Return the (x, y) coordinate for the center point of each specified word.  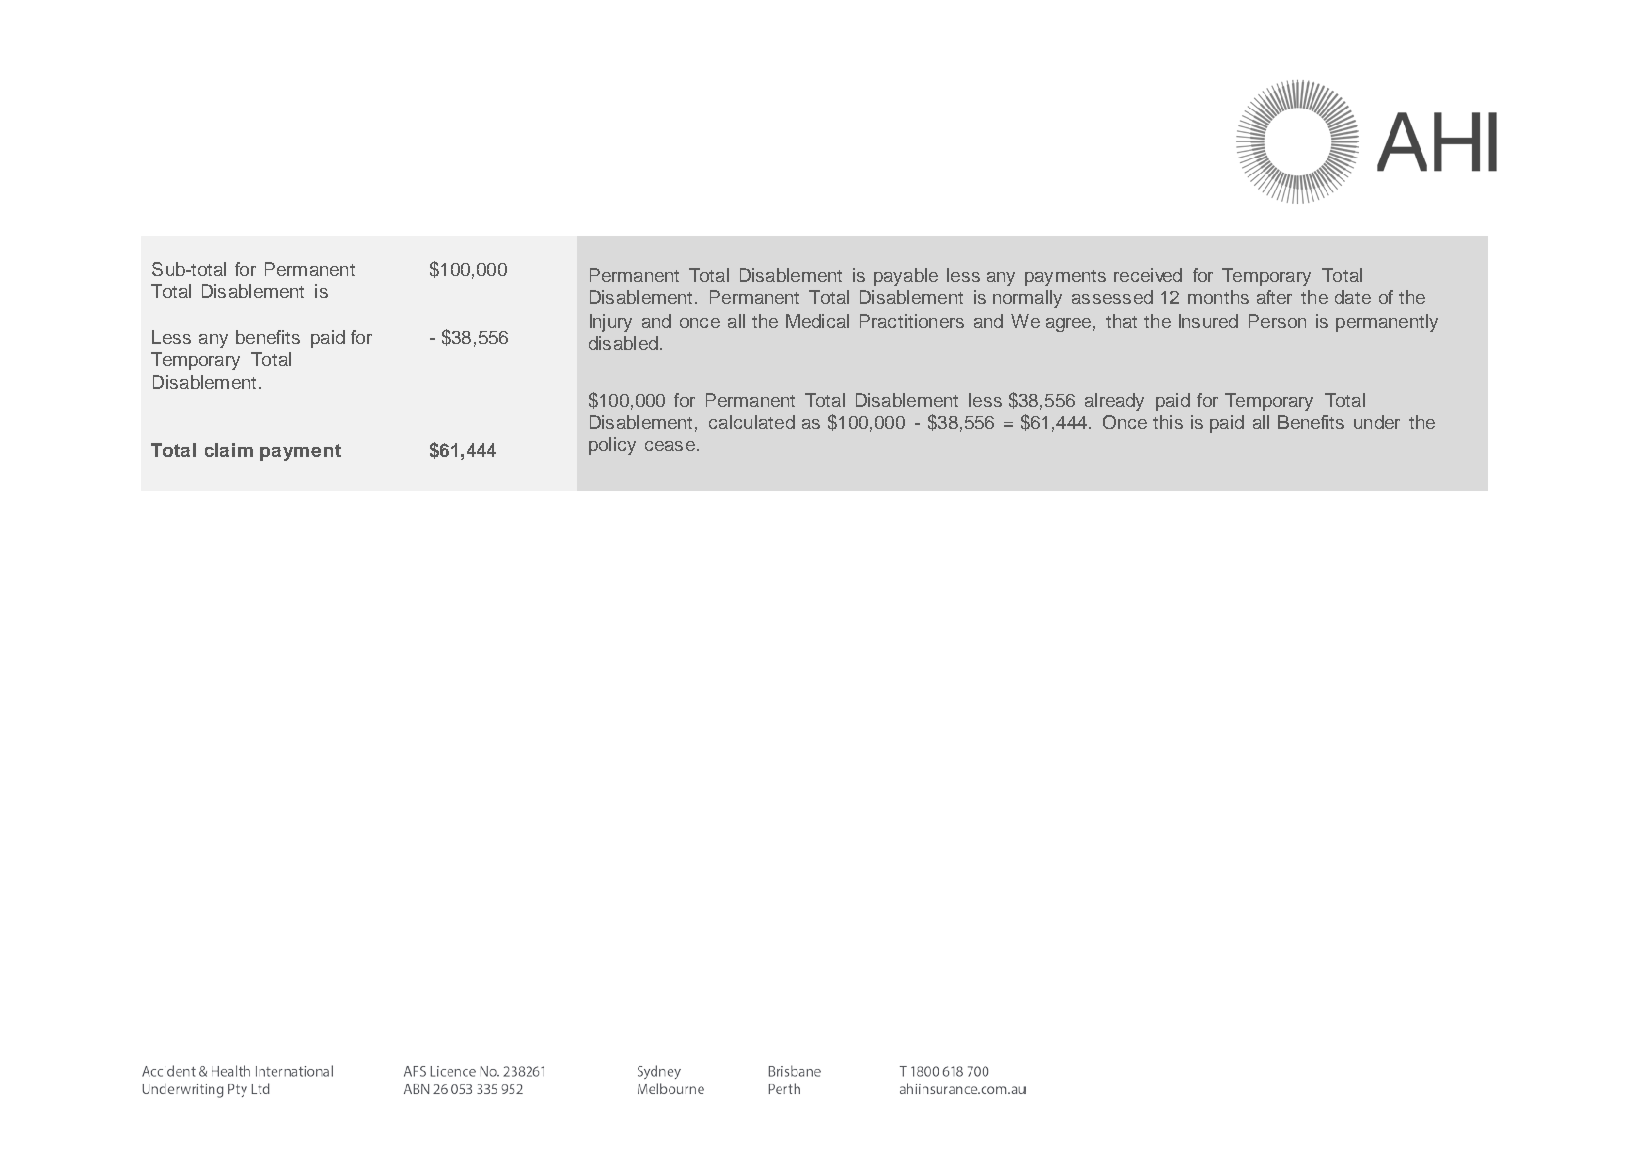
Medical (817, 321)
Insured (1208, 321)
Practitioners (912, 321)
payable (906, 277)
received (1148, 275)
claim (229, 450)
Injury (611, 323)
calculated (752, 422)
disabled (623, 343)
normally (1027, 299)
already (1114, 402)
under (1377, 422)
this (1168, 422)
